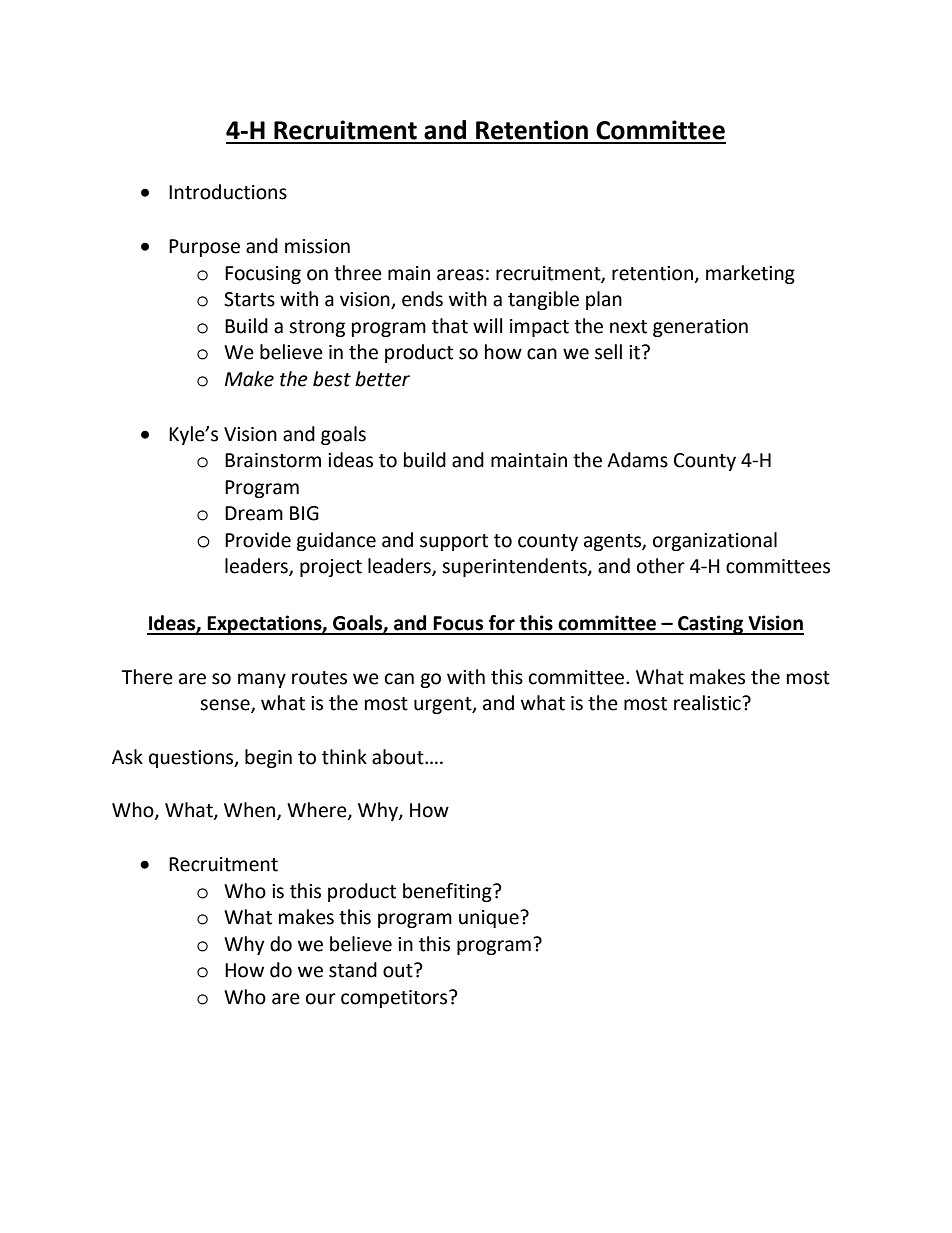 The width and height of the page is (952, 1233). I want to click on When, so click(251, 810).
